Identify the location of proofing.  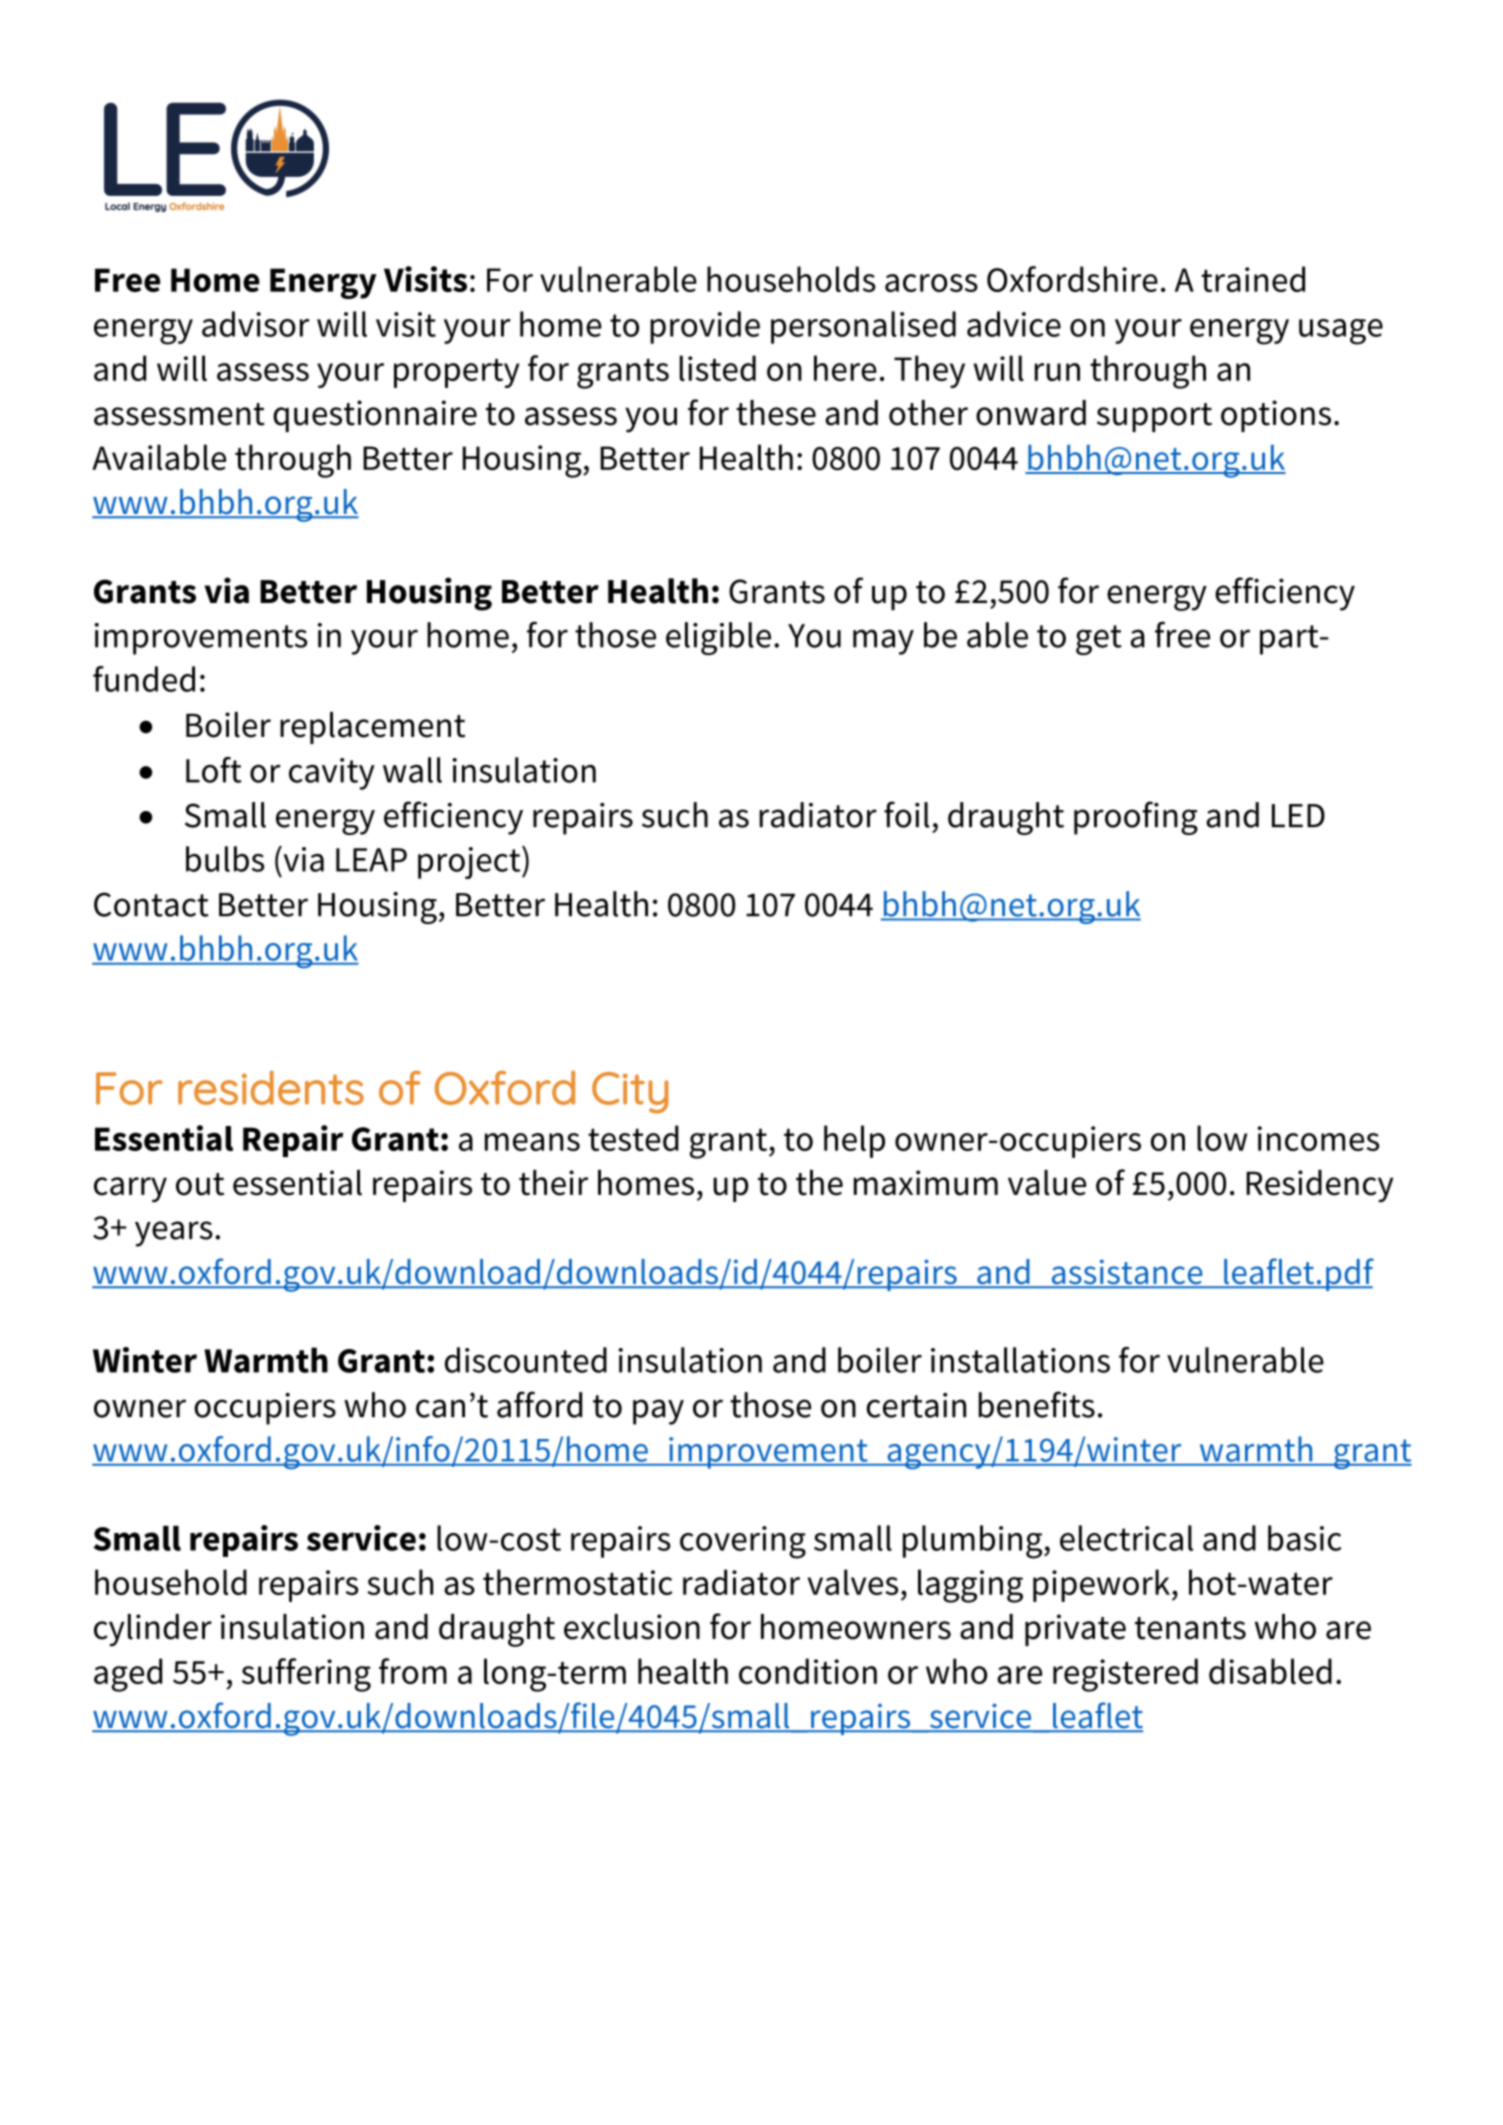
(1136, 818).
